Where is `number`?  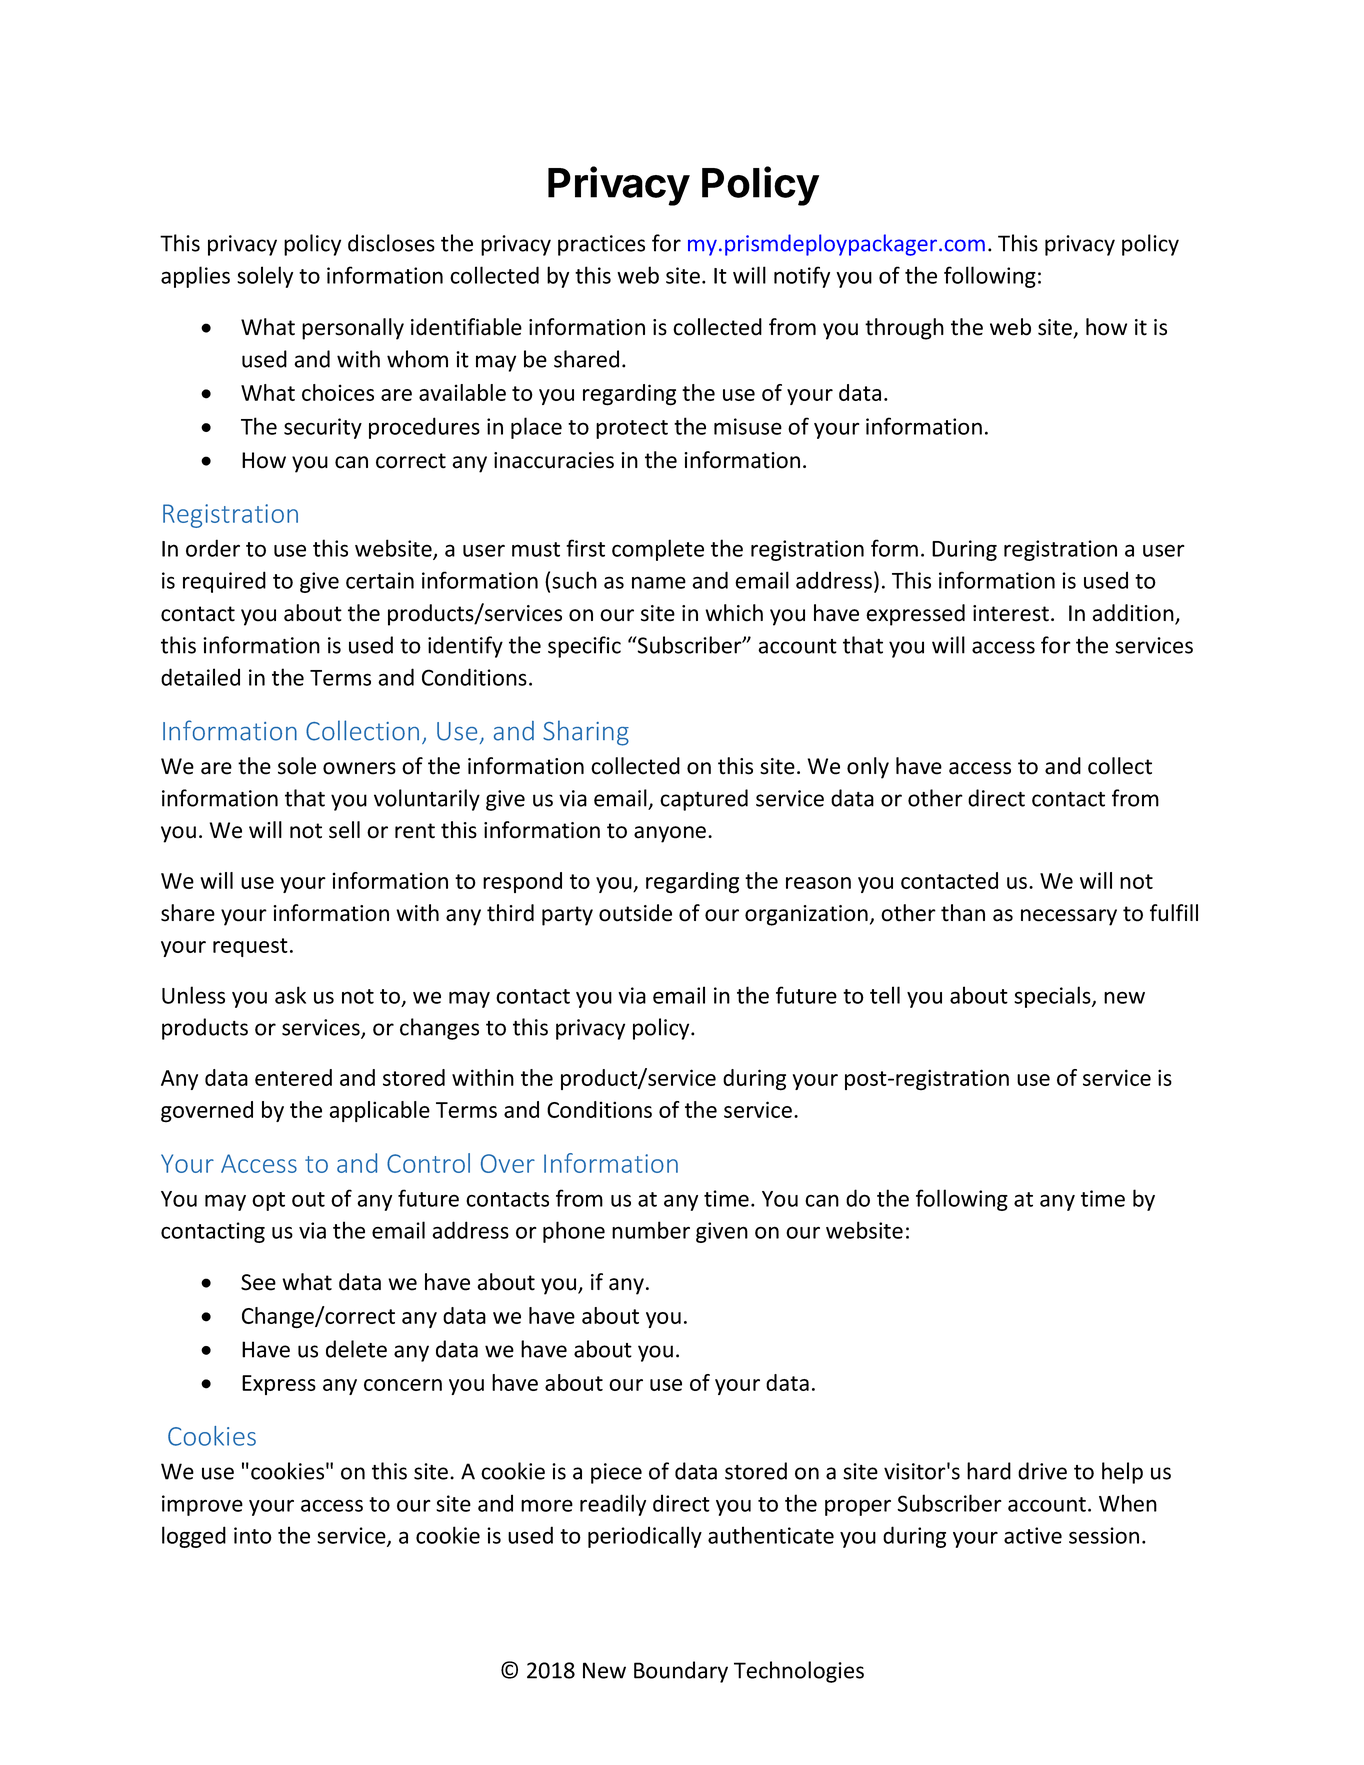 number is located at coordinates (651, 1230).
